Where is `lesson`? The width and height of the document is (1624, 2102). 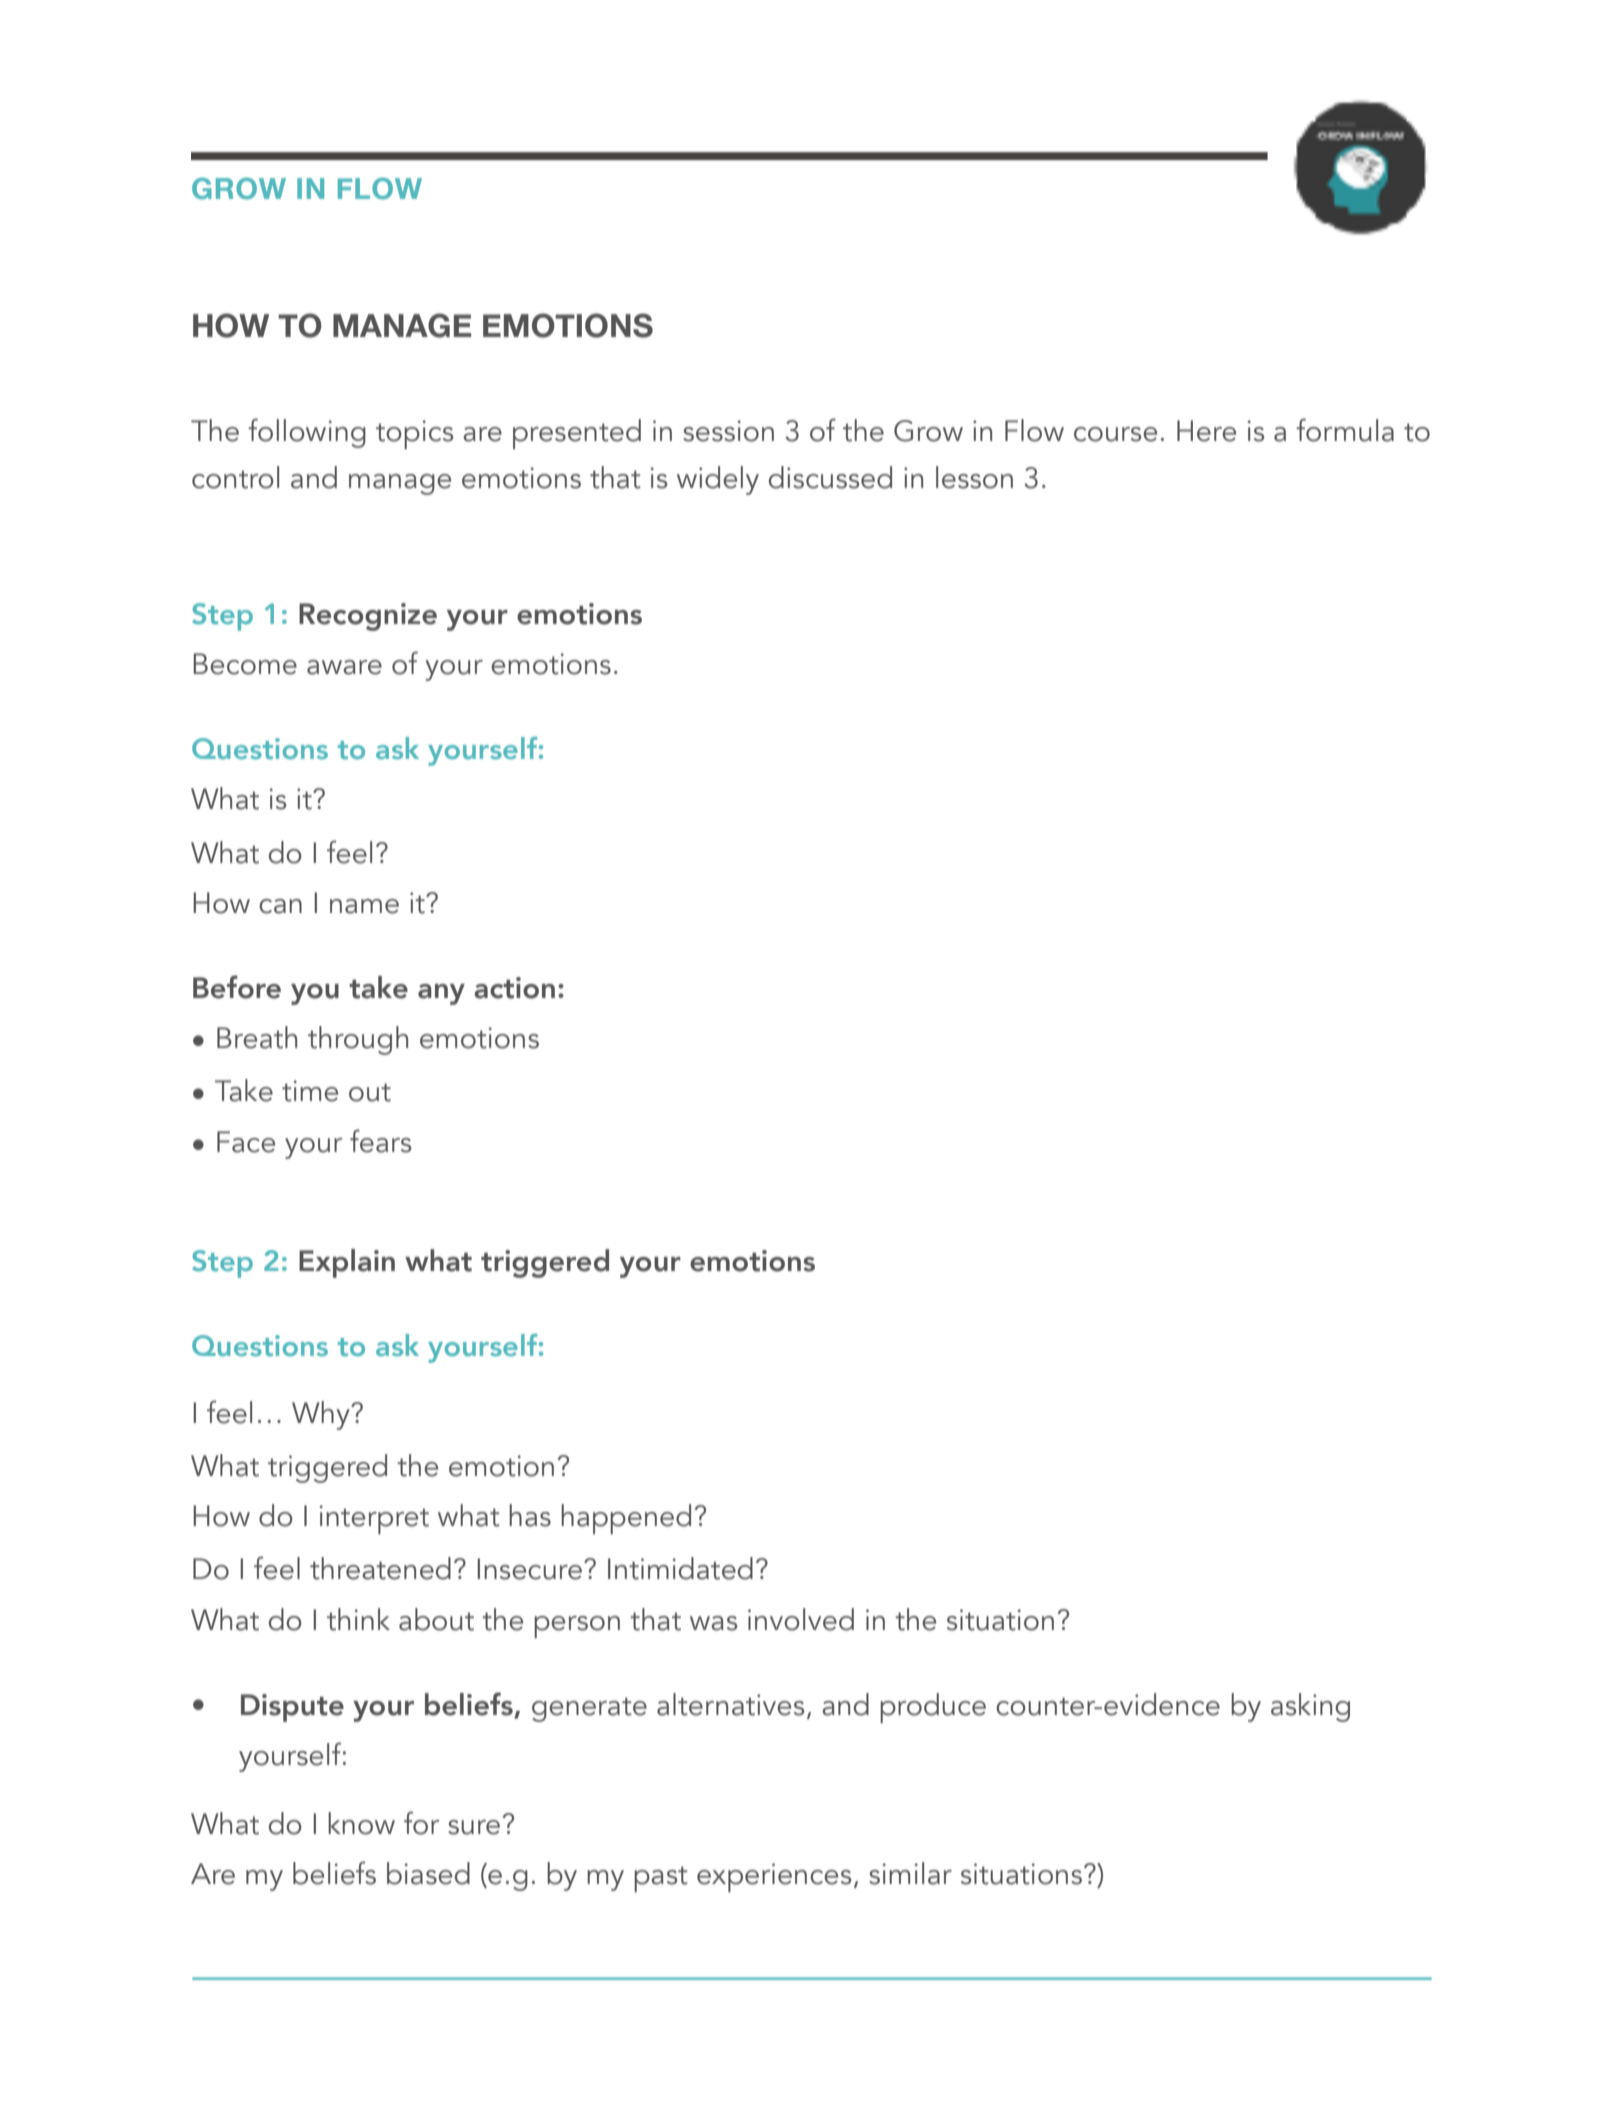
lesson is located at coordinates (974, 477).
